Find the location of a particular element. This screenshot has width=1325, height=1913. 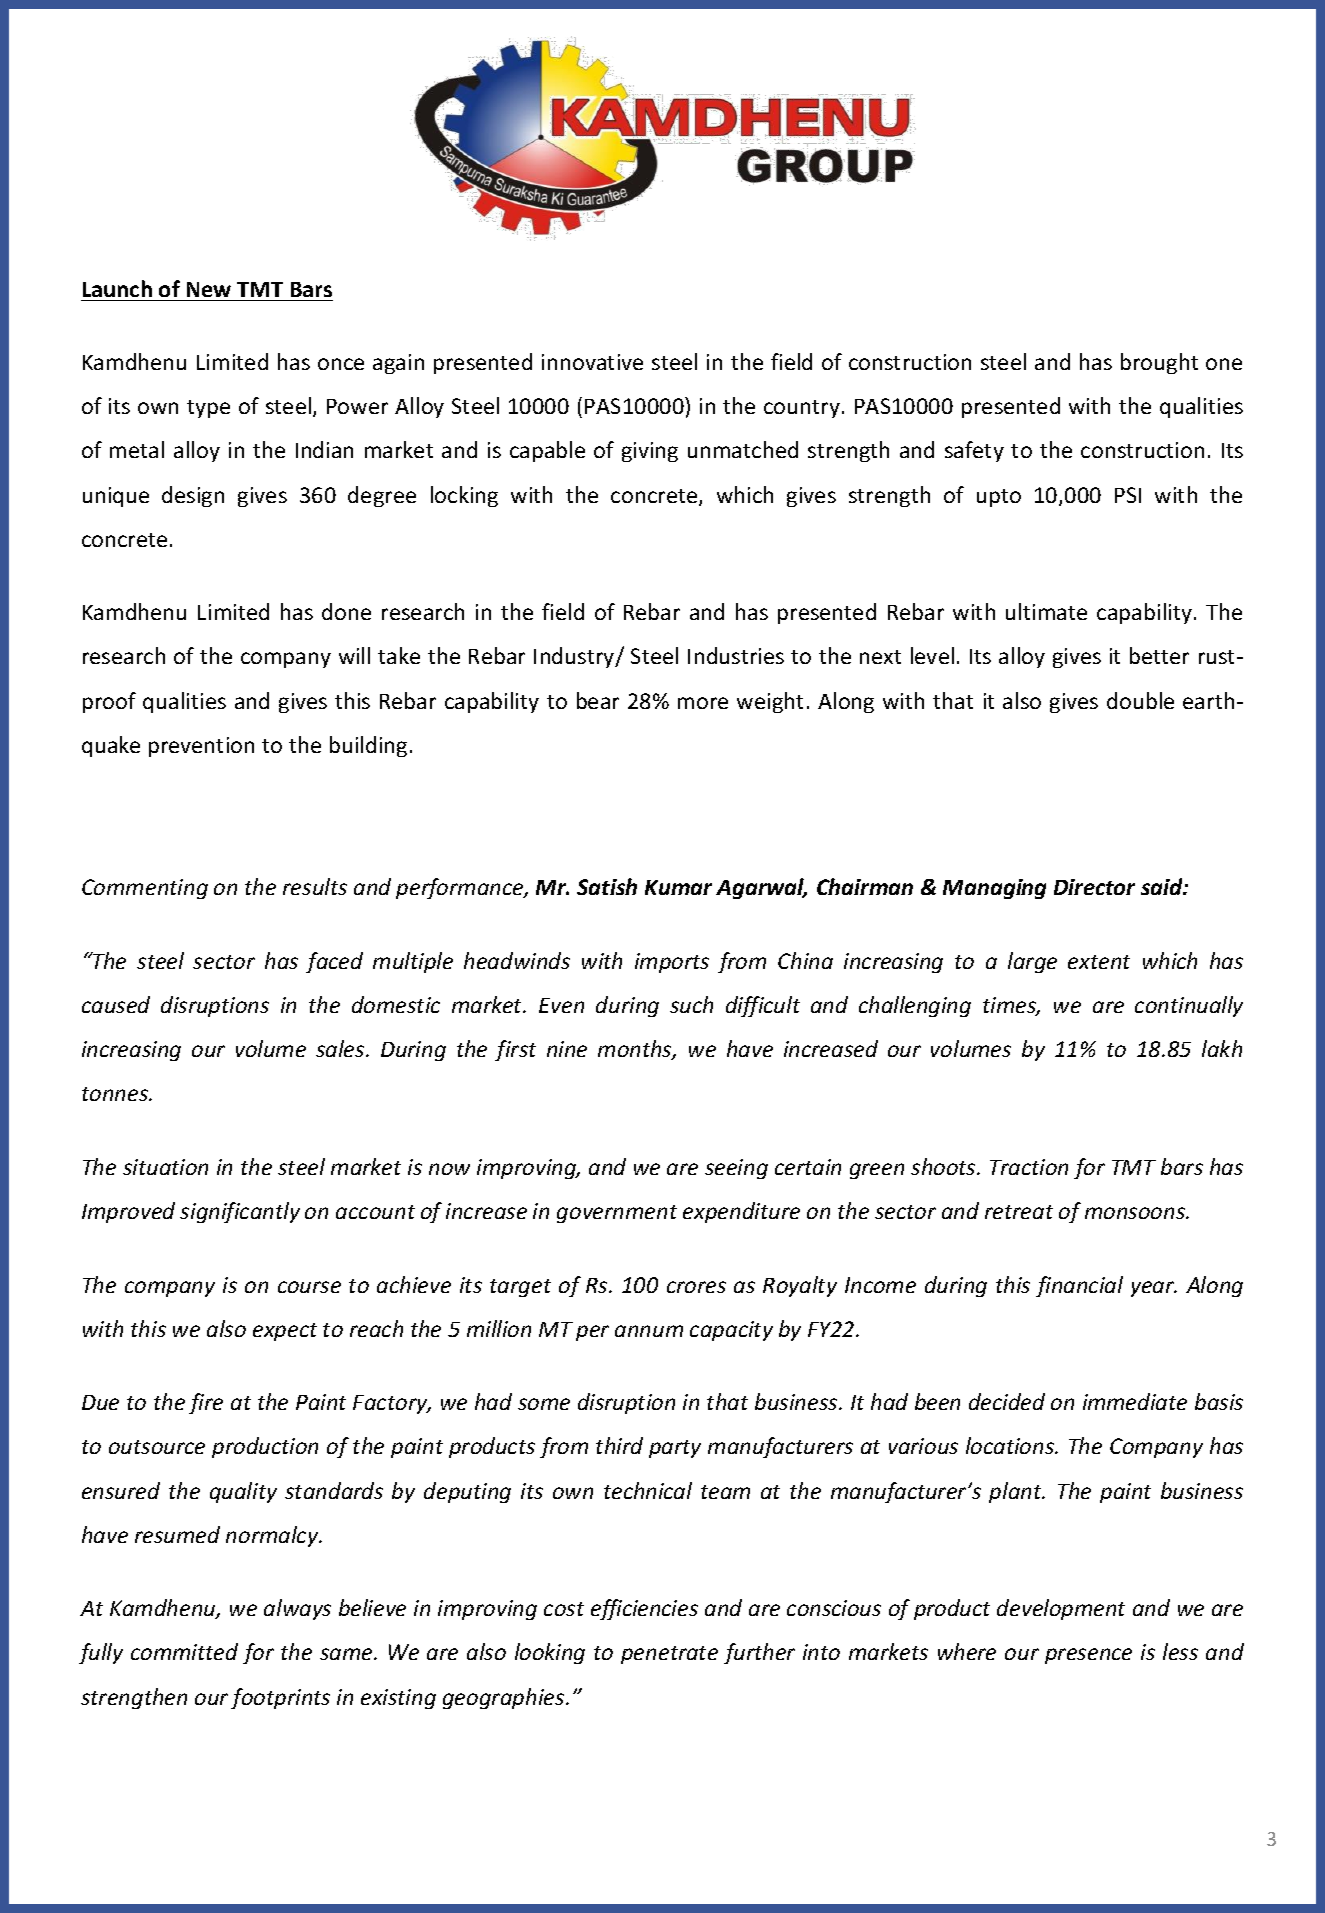

retreat is located at coordinates (1019, 1212).
